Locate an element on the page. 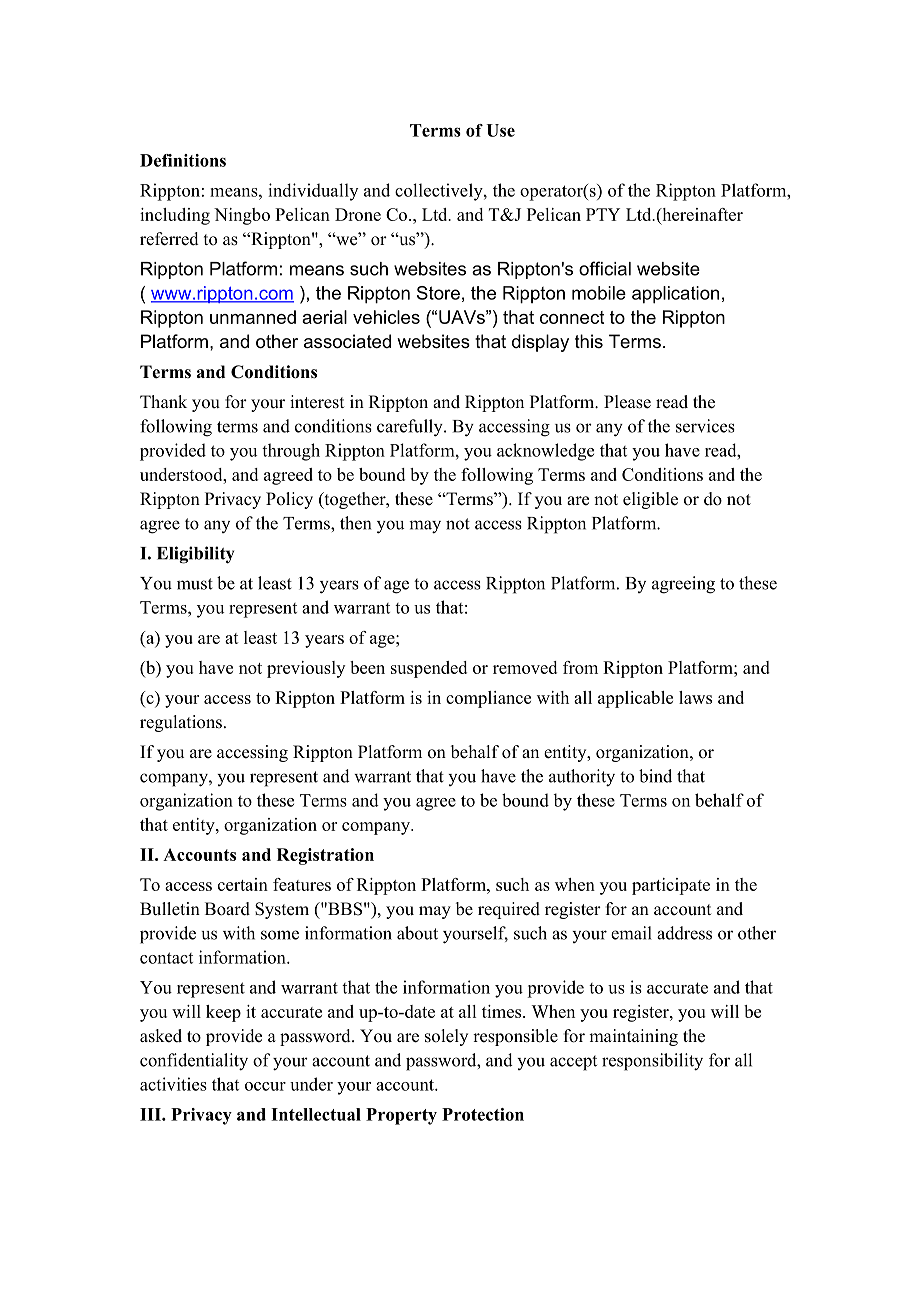  Please is located at coordinates (627, 402).
